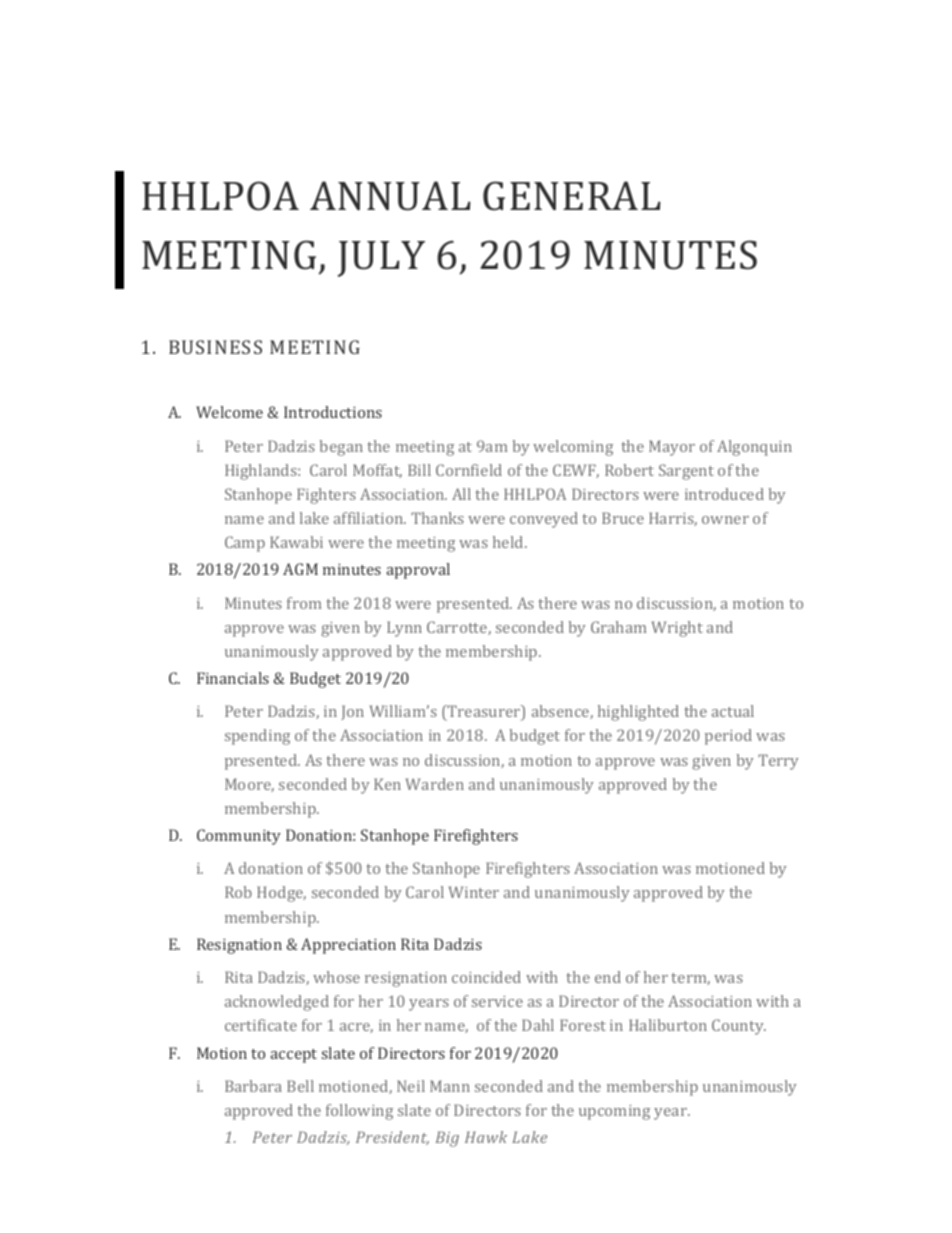 This screenshot has height=1233, width=952. I want to click on Mayor, so click(672, 448).
